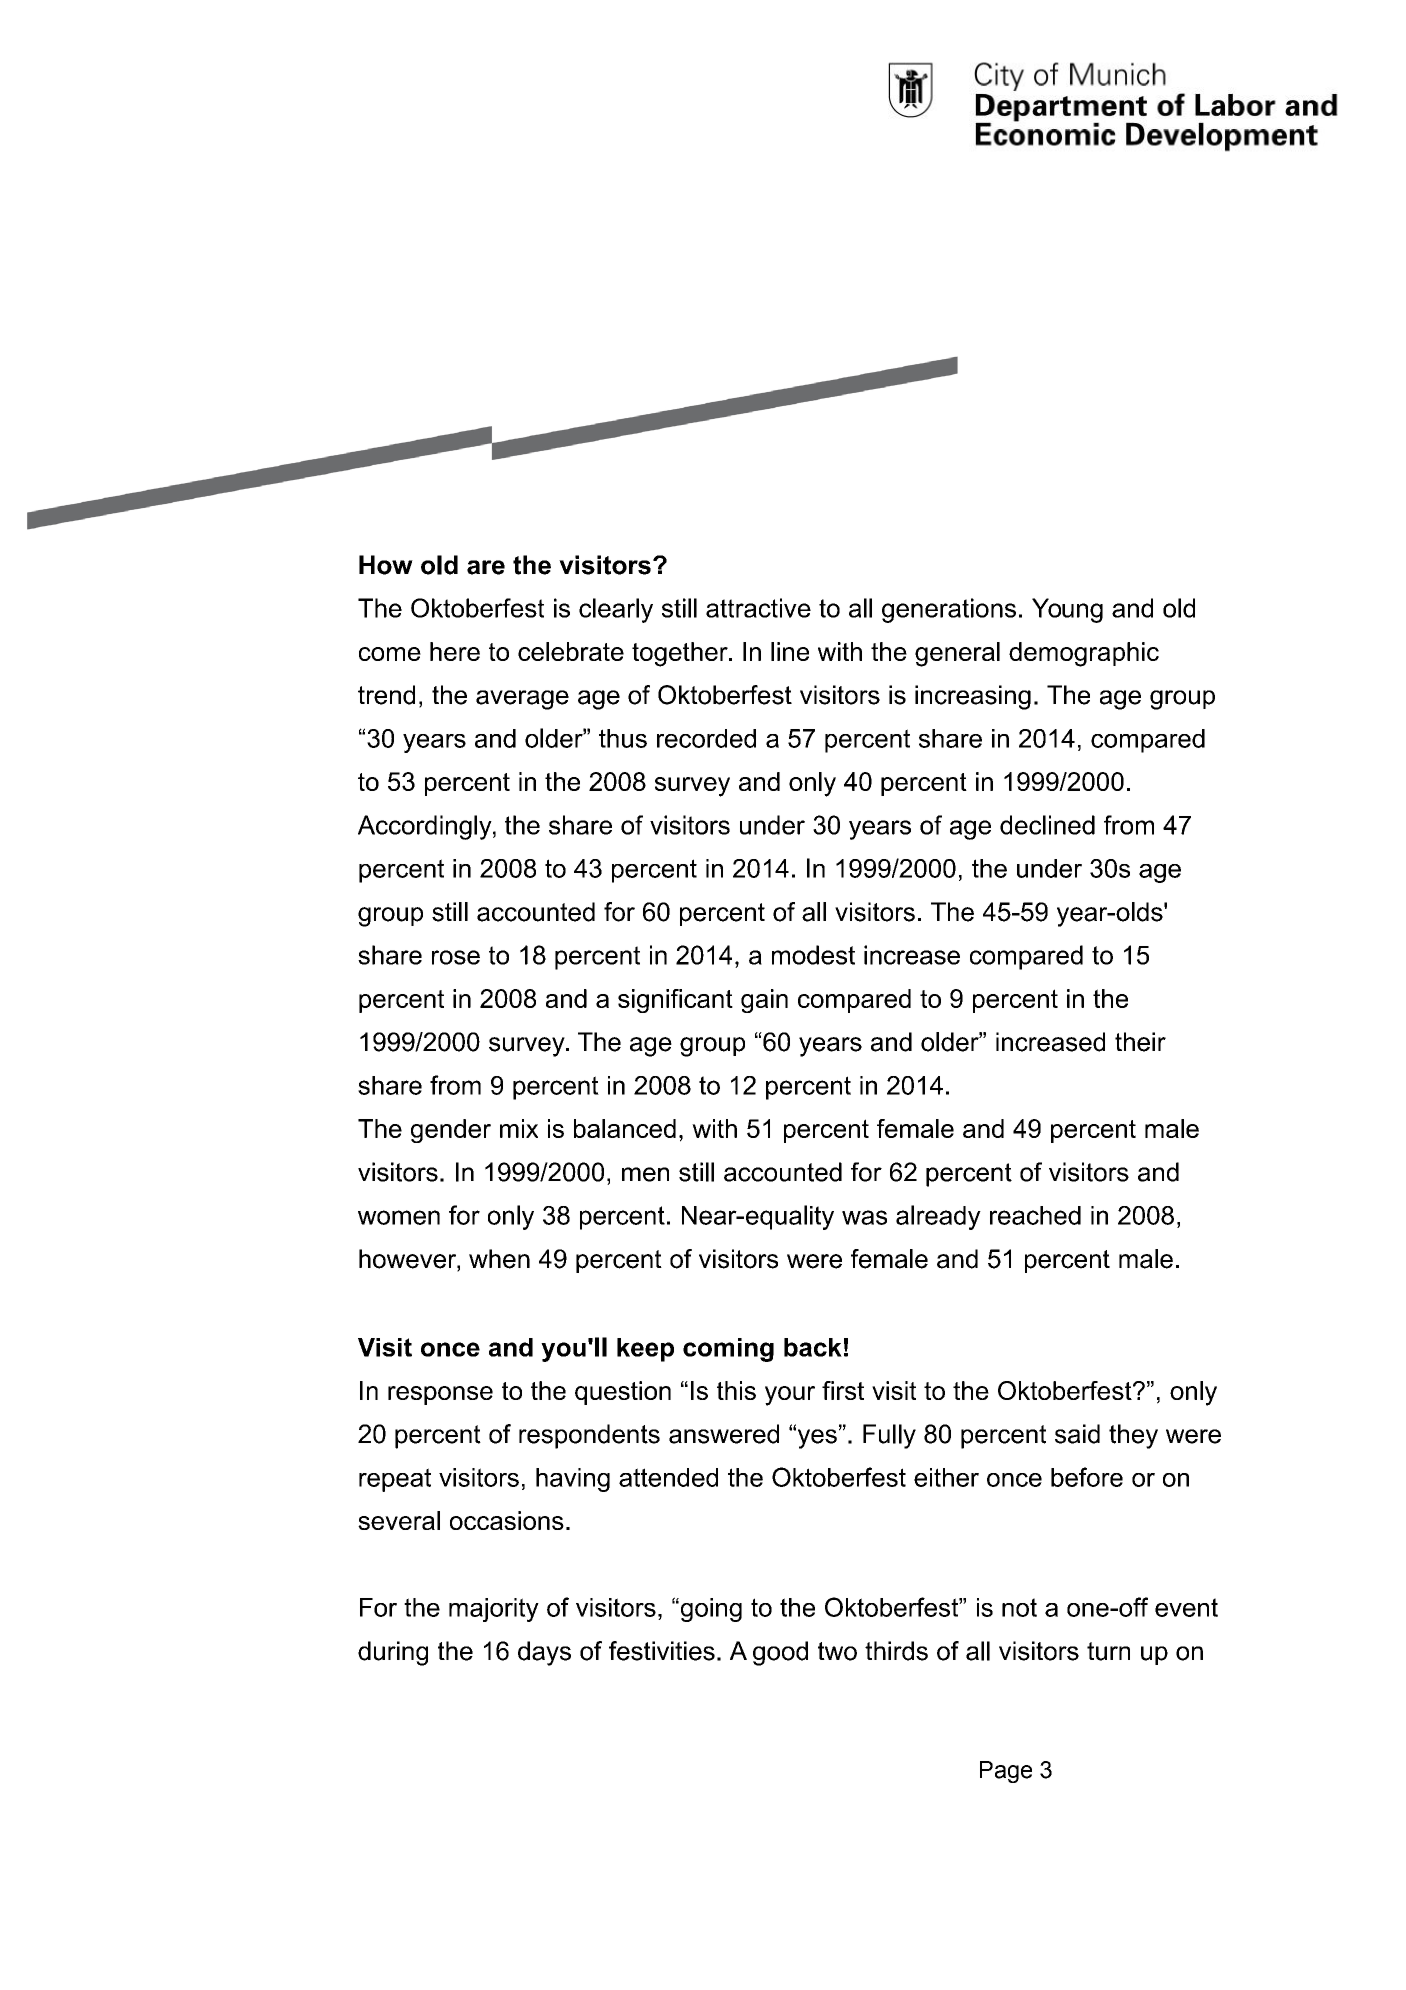  What do you see at coordinates (1087, 1477) in the image?
I see `before` at bounding box center [1087, 1477].
